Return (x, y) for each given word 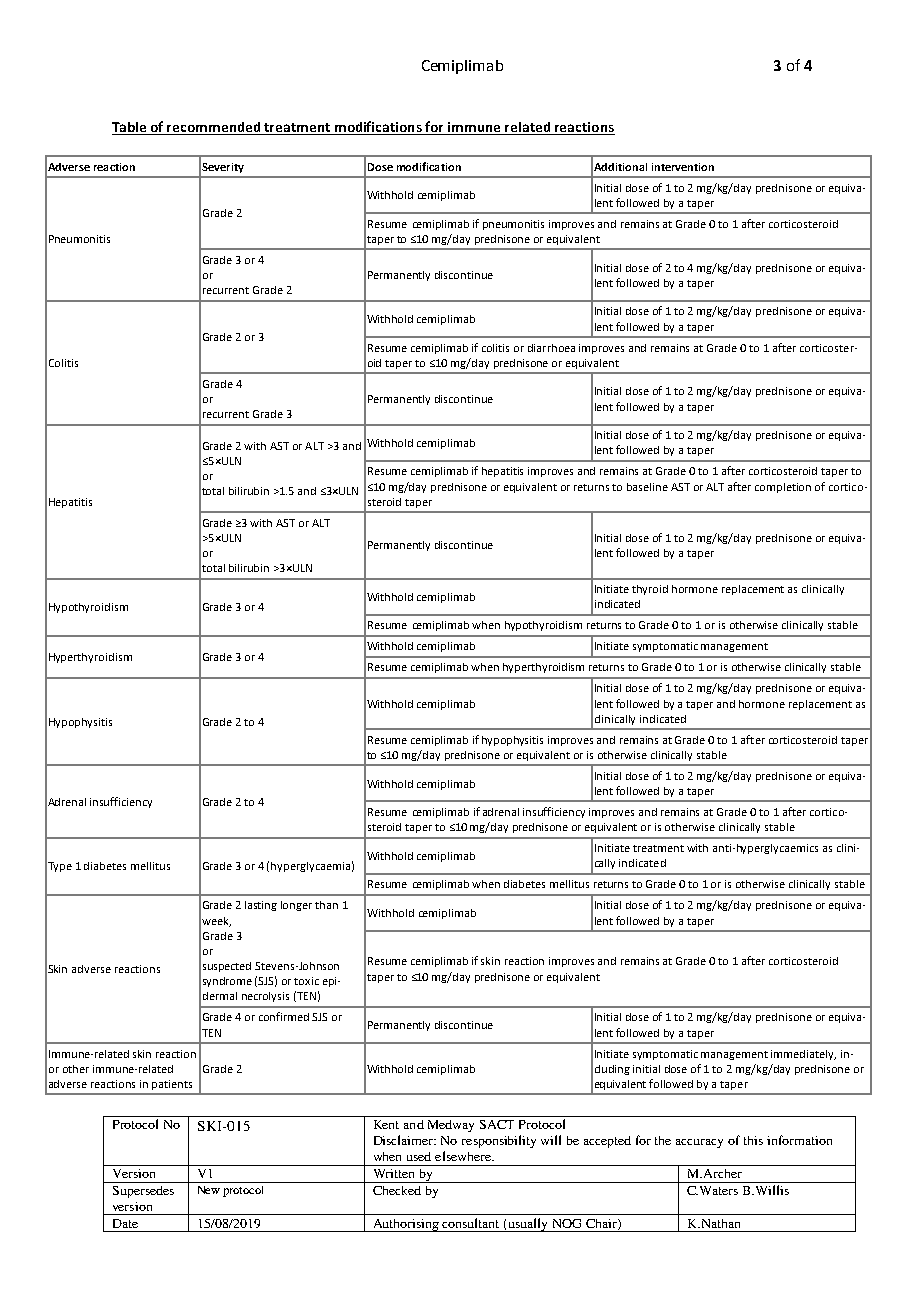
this (753, 1140)
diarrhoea (551, 348)
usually (528, 1225)
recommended (214, 128)
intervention (683, 167)
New (209, 1190)
